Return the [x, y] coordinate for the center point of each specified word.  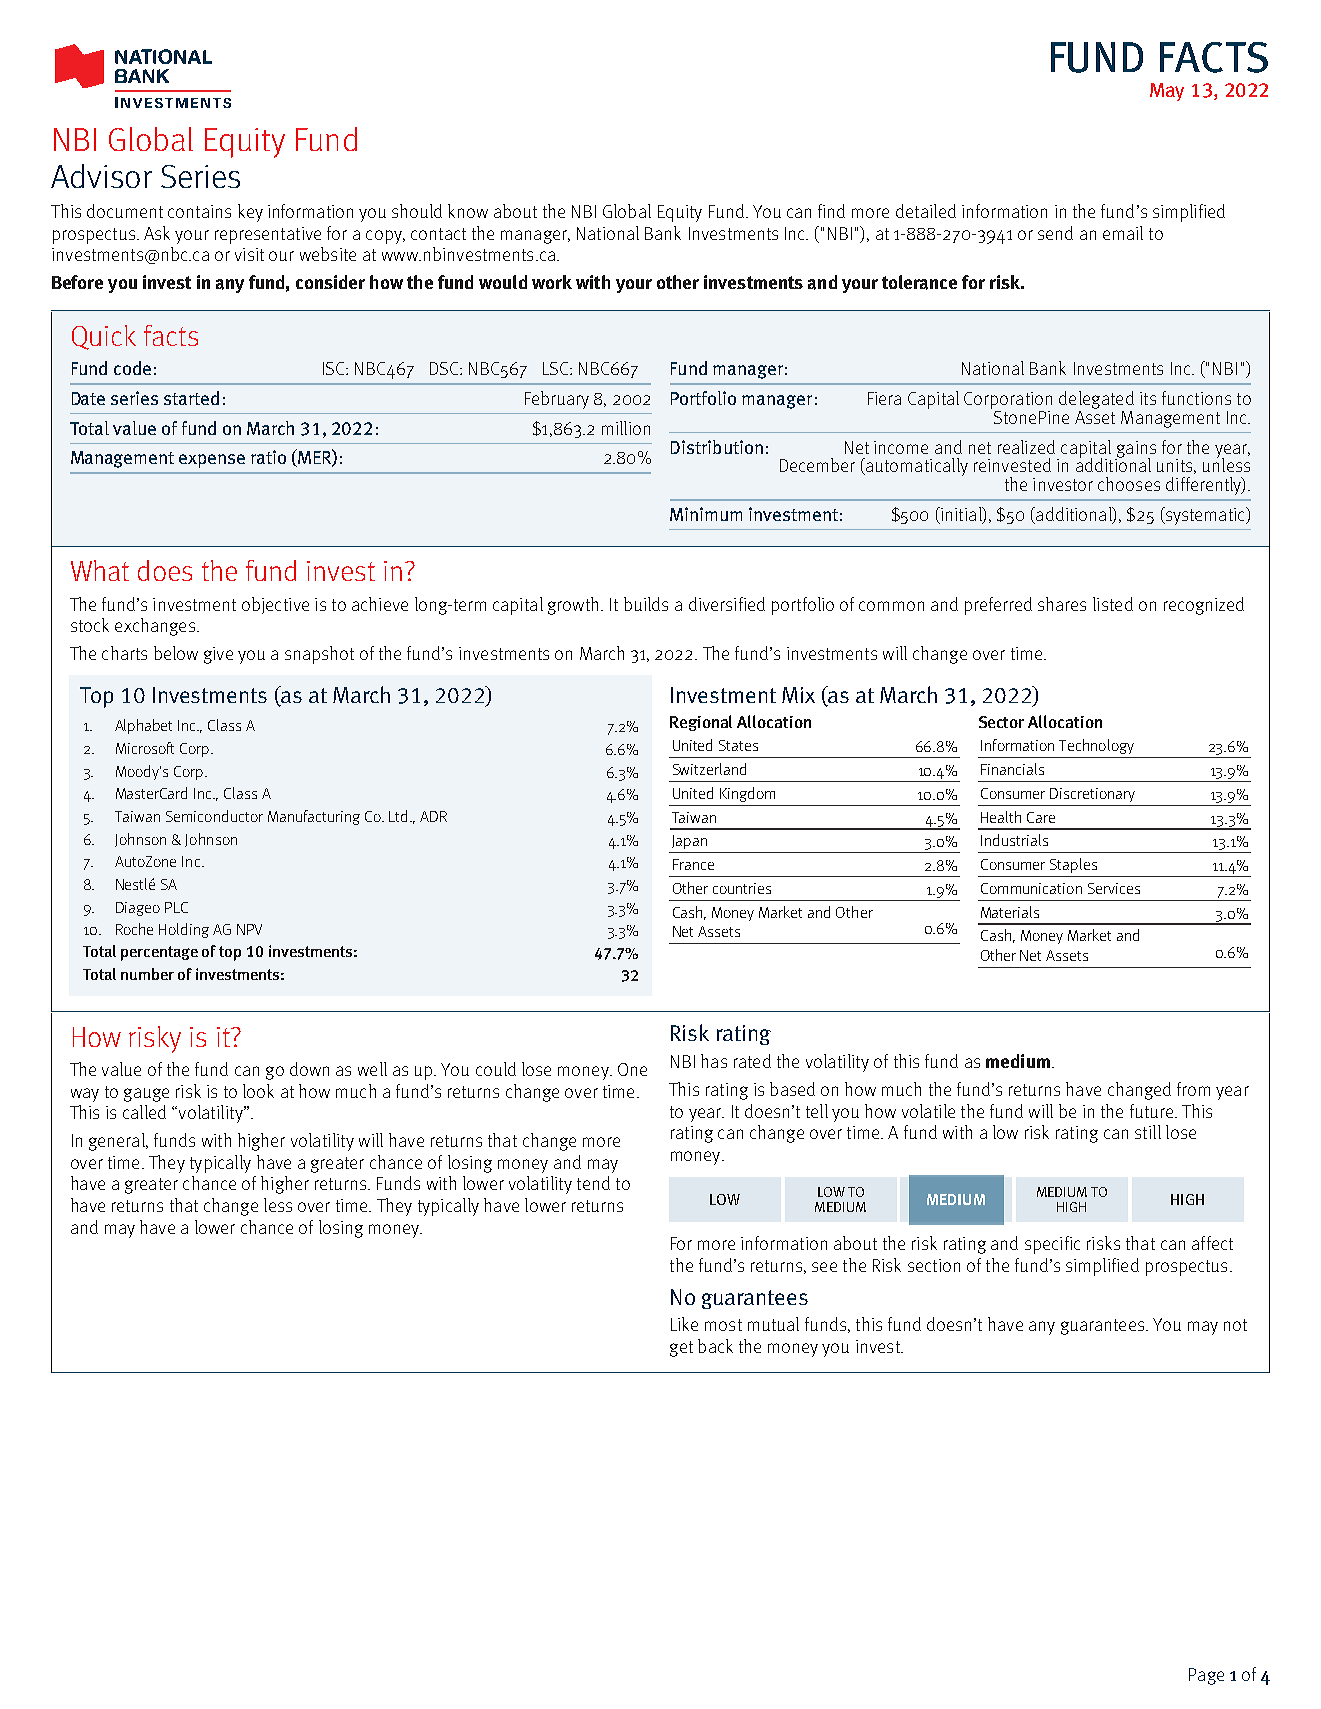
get [681, 1349]
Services [1114, 888]
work [552, 282]
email [1123, 233]
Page [1206, 1676]
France [693, 864]
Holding [184, 930]
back [715, 1346]
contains [199, 211]
